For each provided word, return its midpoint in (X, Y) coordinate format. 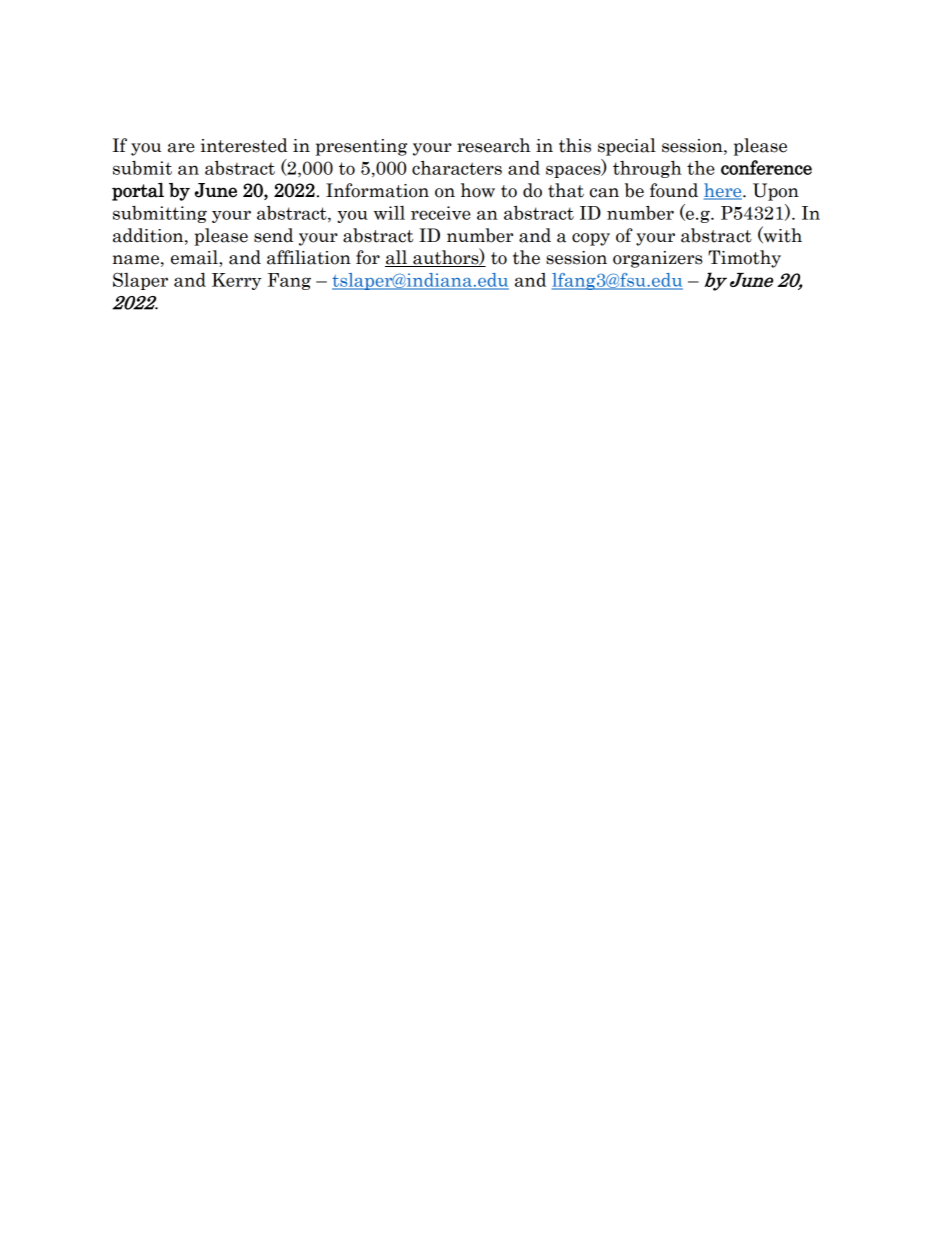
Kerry (237, 281)
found (674, 190)
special (627, 147)
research (494, 145)
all (397, 258)
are (181, 148)
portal (138, 192)
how (478, 190)
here (724, 191)
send (273, 235)
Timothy (744, 259)
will (389, 213)
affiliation (309, 257)
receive (441, 213)
